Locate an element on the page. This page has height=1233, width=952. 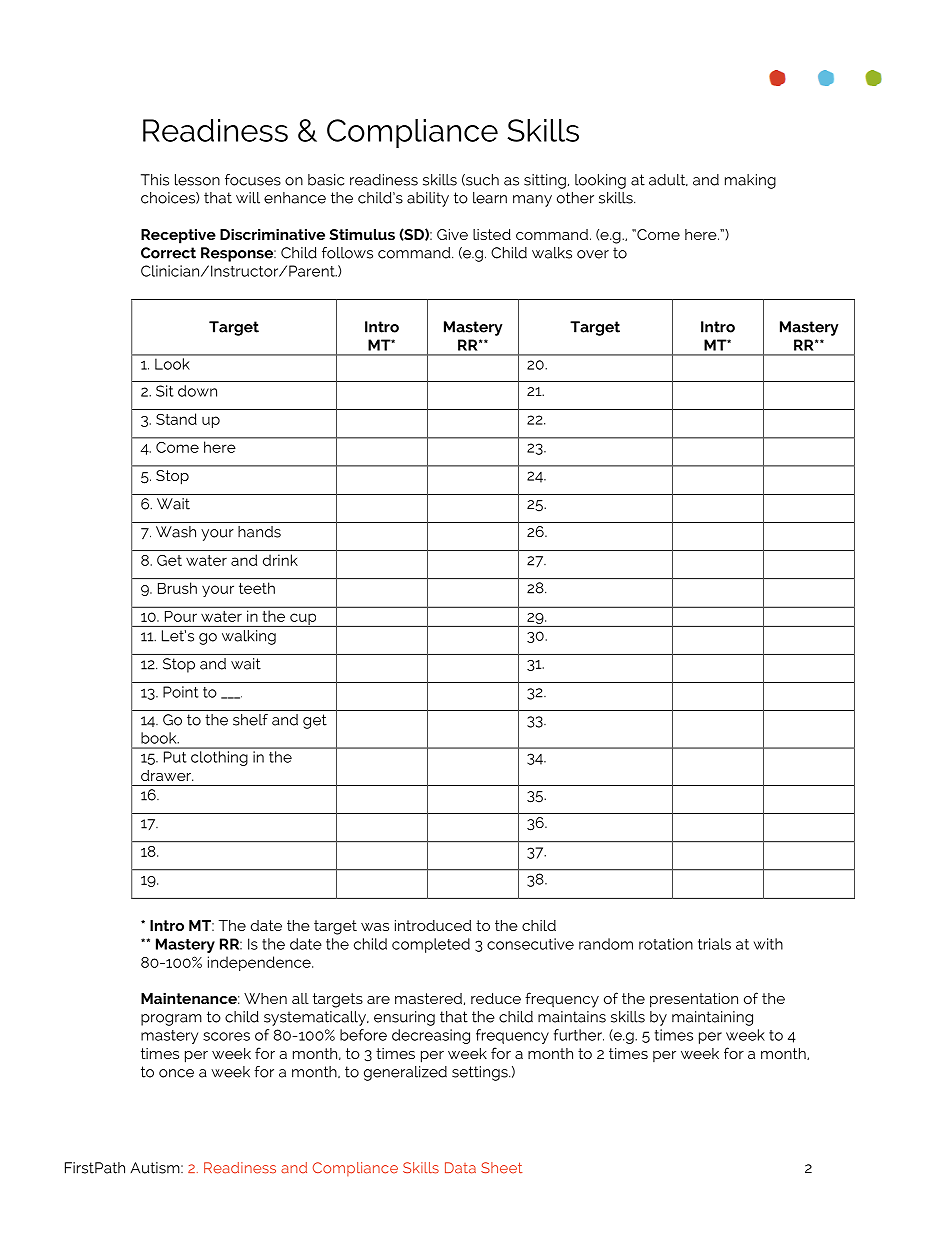
cup is located at coordinates (303, 620).
